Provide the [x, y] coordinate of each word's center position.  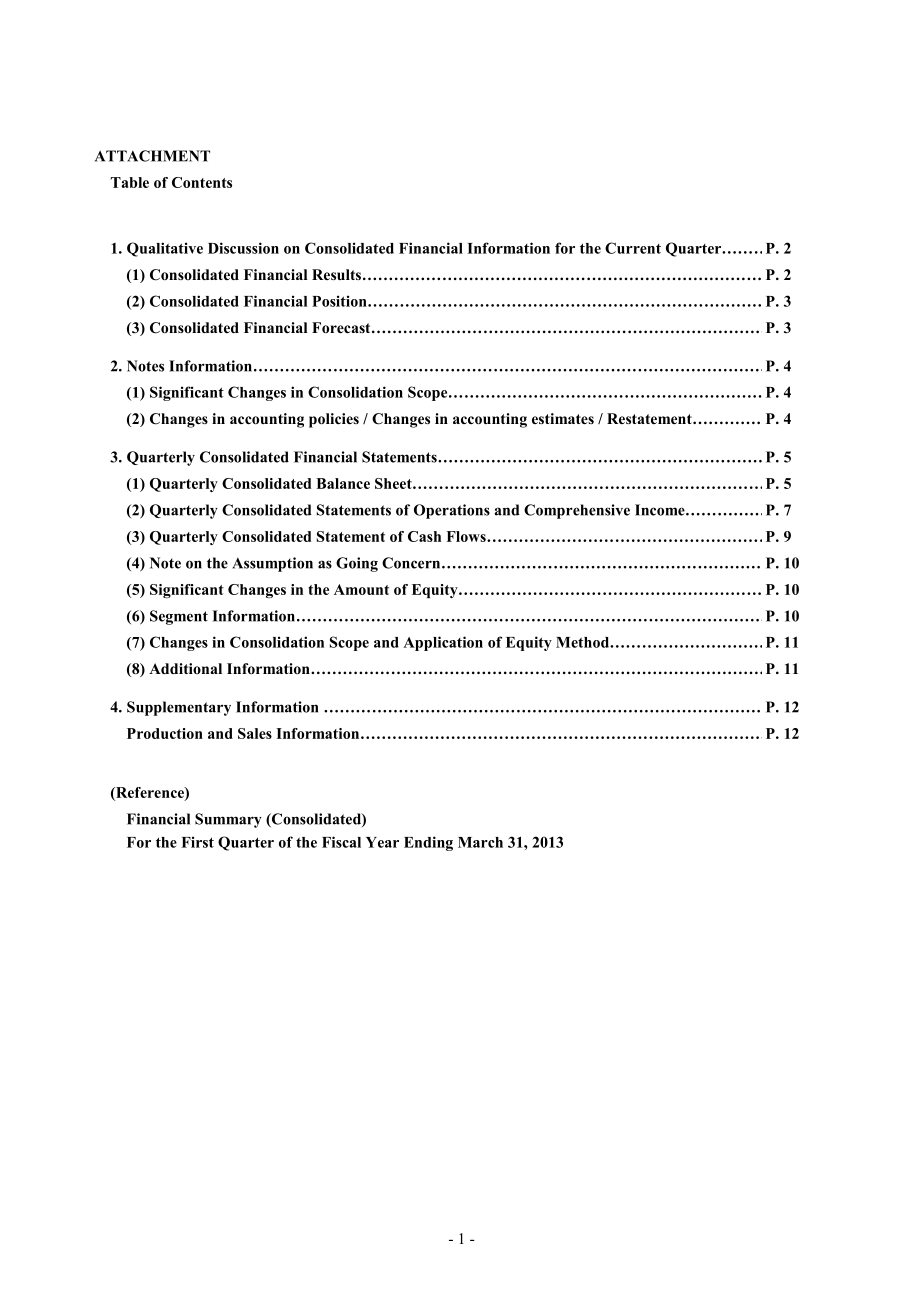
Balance [343, 483]
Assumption [272, 564]
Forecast [342, 328]
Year [382, 842]
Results [338, 274]
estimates [563, 418]
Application [443, 643]
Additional [185, 668]
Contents [202, 182]
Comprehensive [577, 511]
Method [583, 642]
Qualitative [165, 249]
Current [633, 248]
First [197, 842]
